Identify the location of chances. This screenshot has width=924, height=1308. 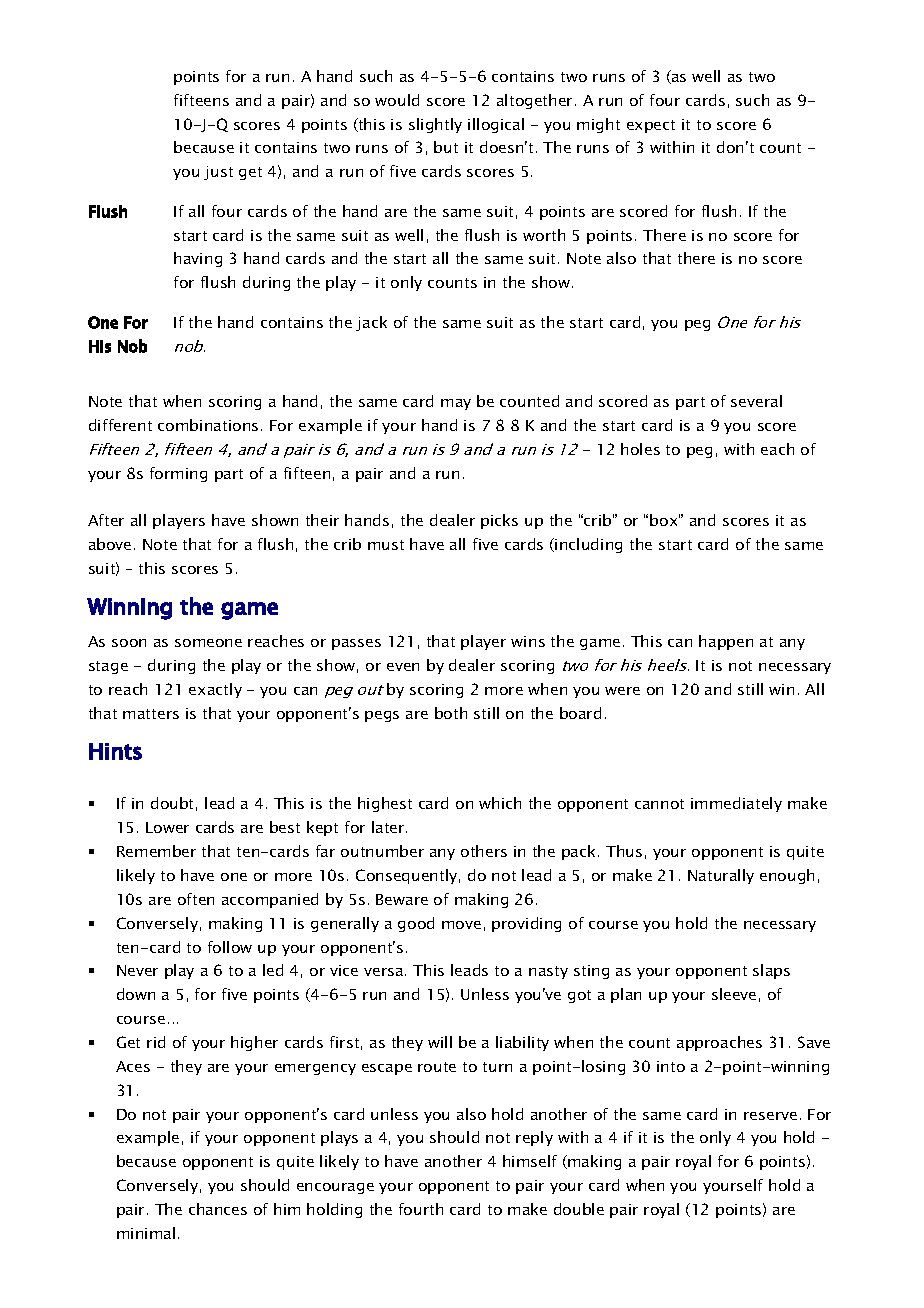
(218, 1209).
